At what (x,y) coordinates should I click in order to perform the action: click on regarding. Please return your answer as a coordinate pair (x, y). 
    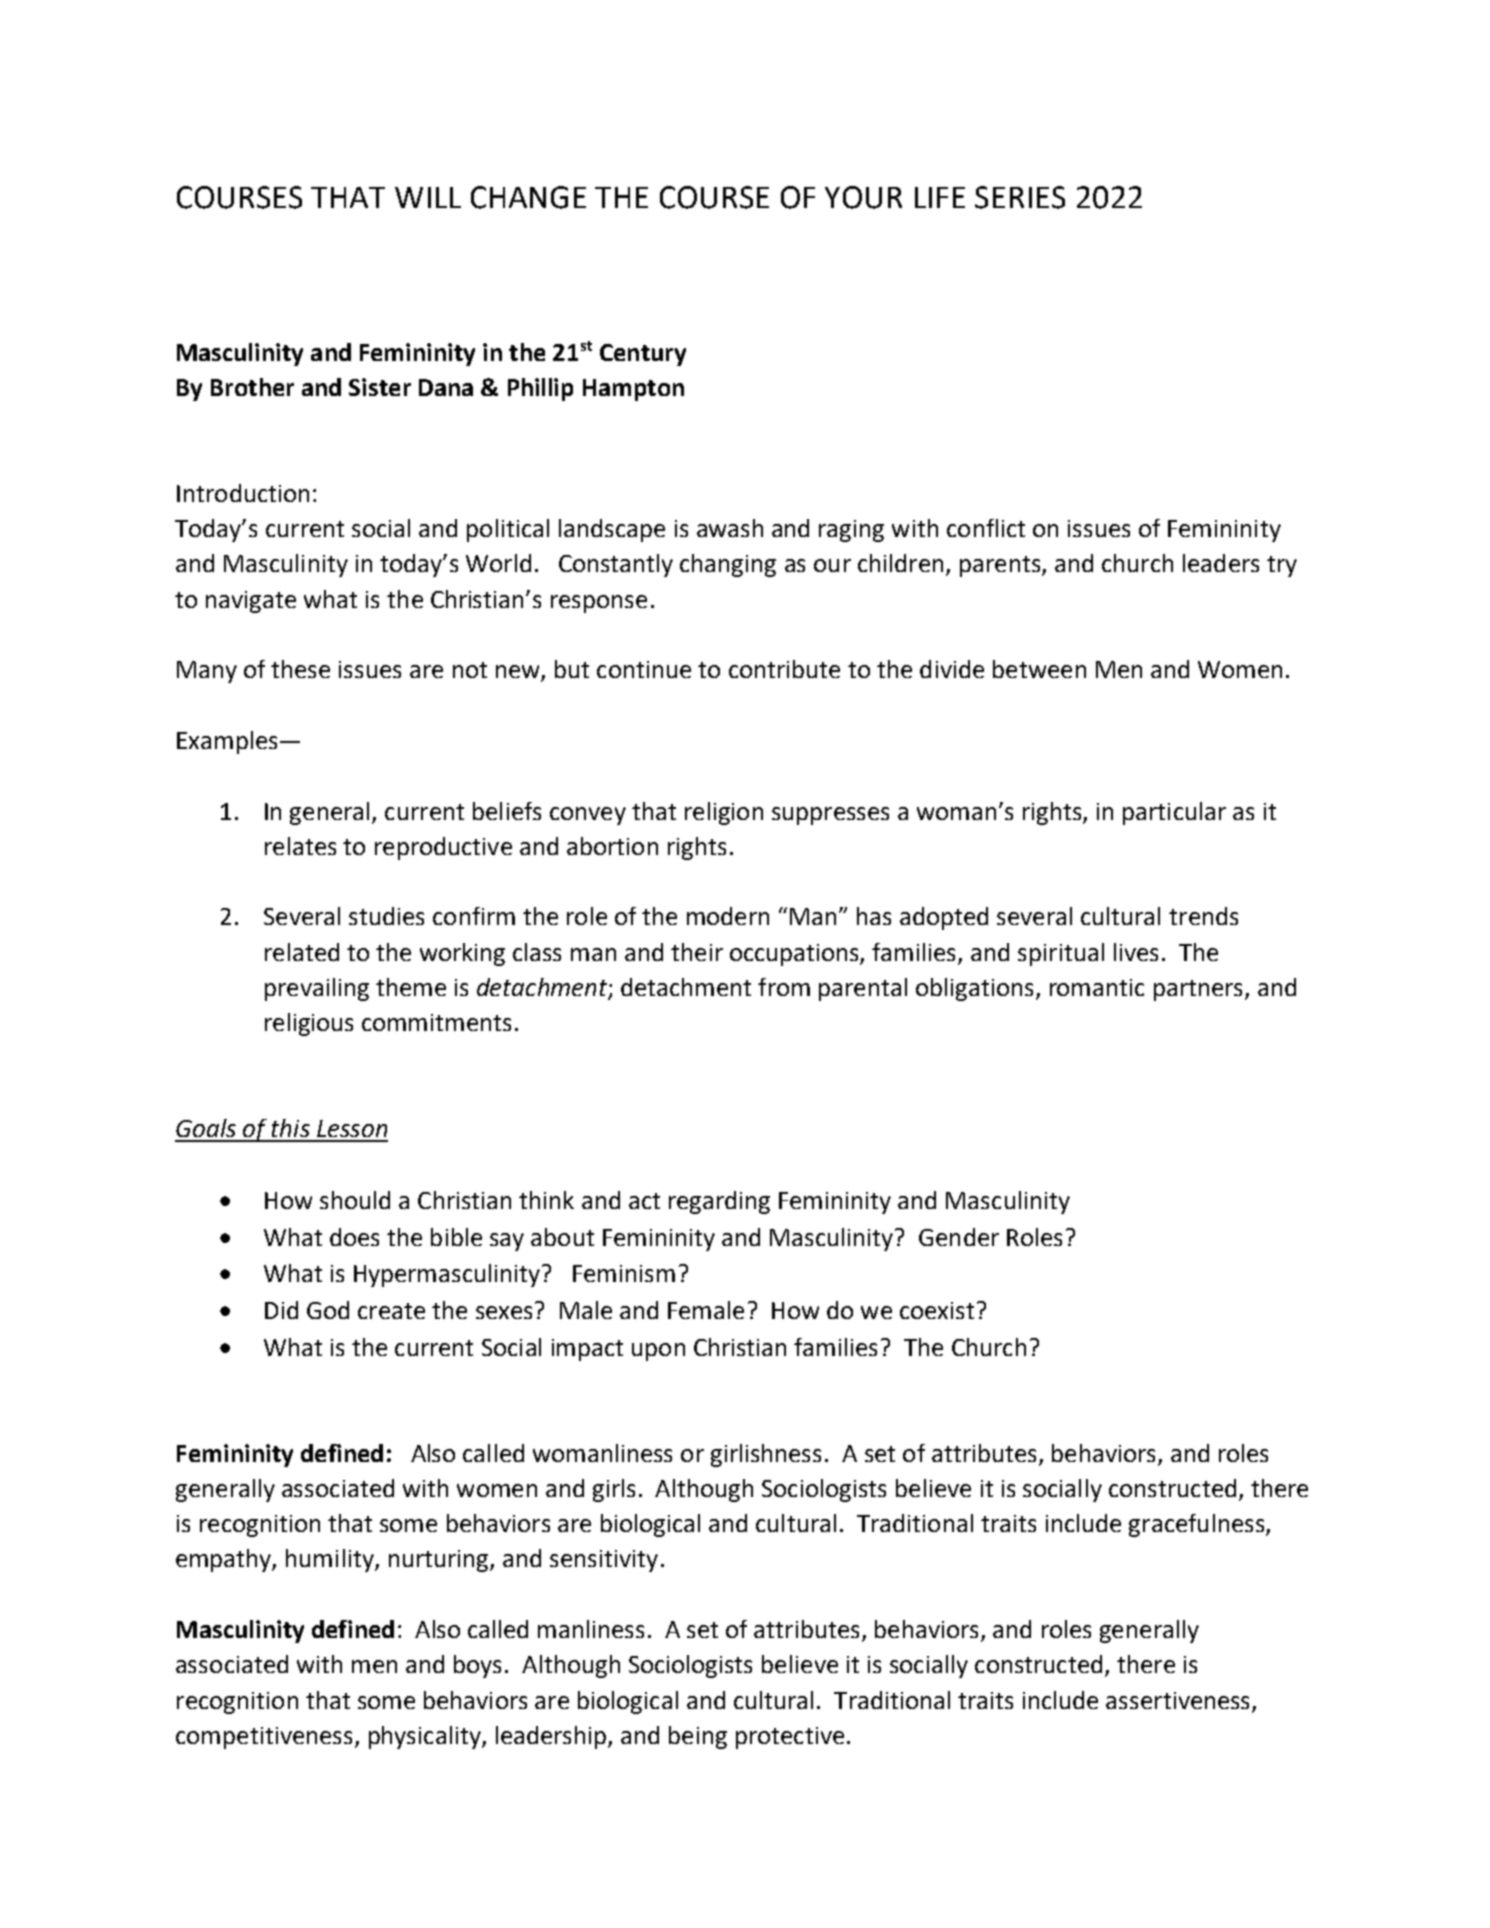
    Looking at the image, I should click on (719, 1202).
